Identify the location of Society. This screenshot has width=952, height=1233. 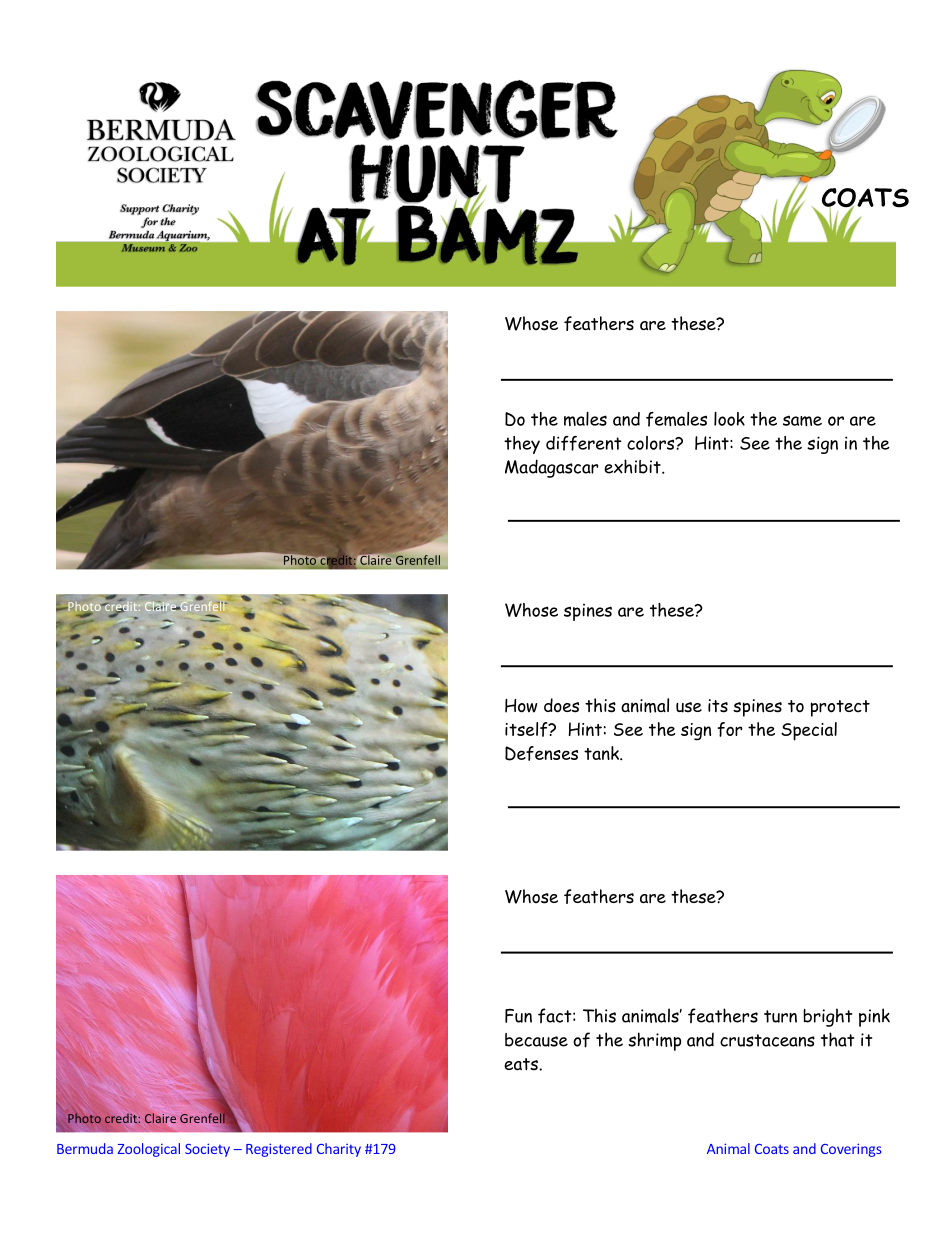
(207, 1150).
